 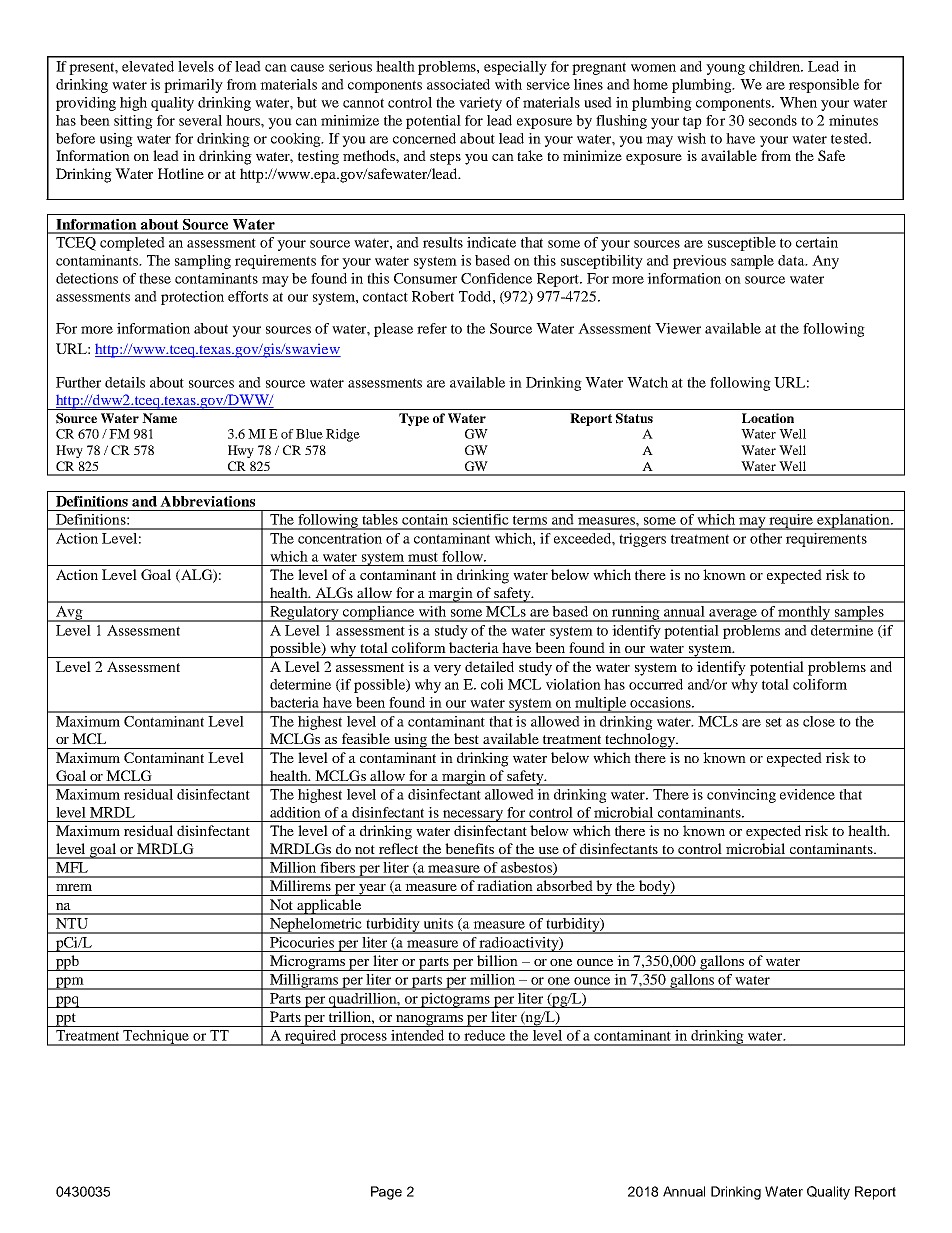 I want to click on Technique, so click(x=156, y=1038).
